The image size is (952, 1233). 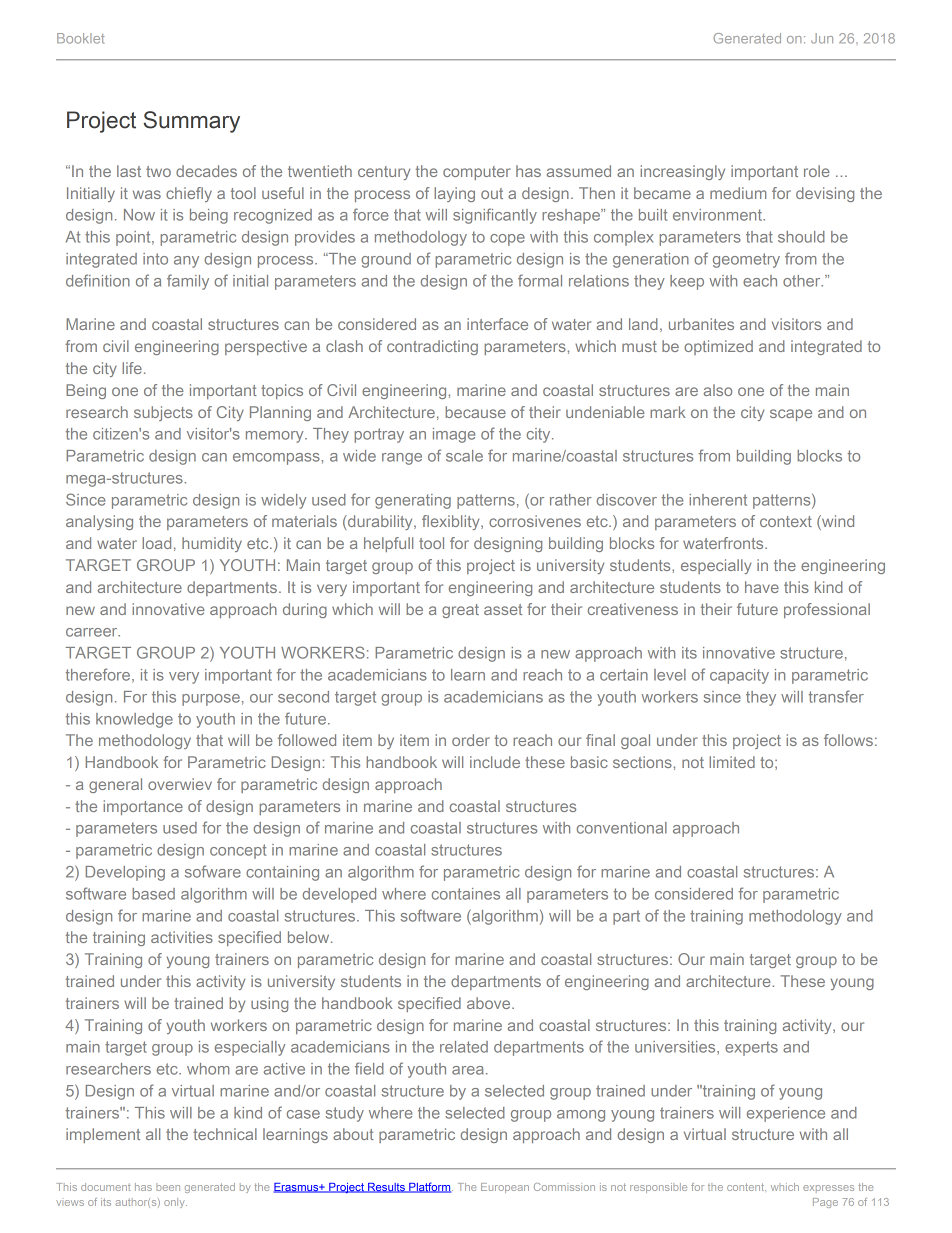 What do you see at coordinates (168, 1187) in the image?
I see `been` at bounding box center [168, 1187].
